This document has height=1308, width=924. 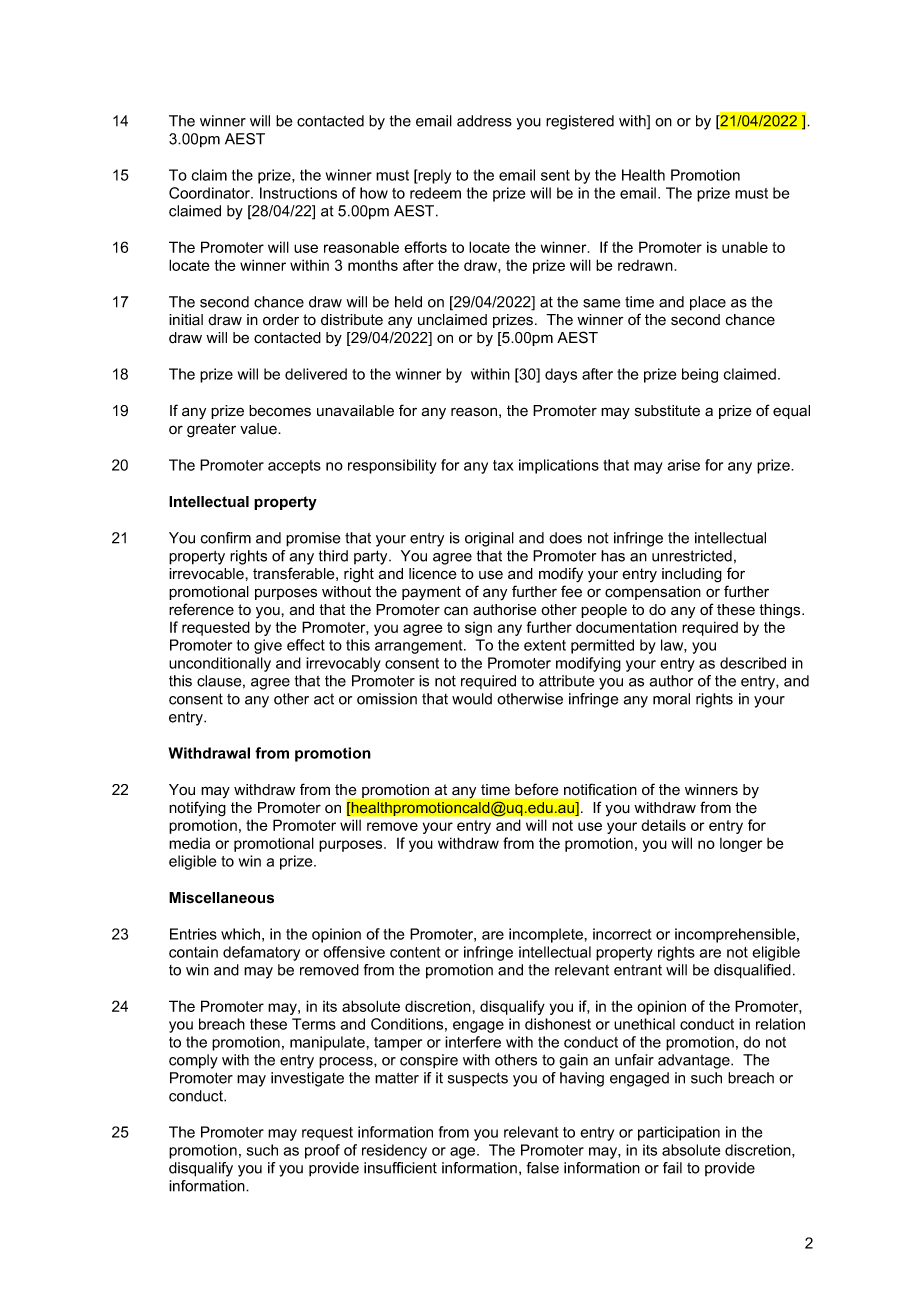 I want to click on Instructions, so click(x=298, y=193).
